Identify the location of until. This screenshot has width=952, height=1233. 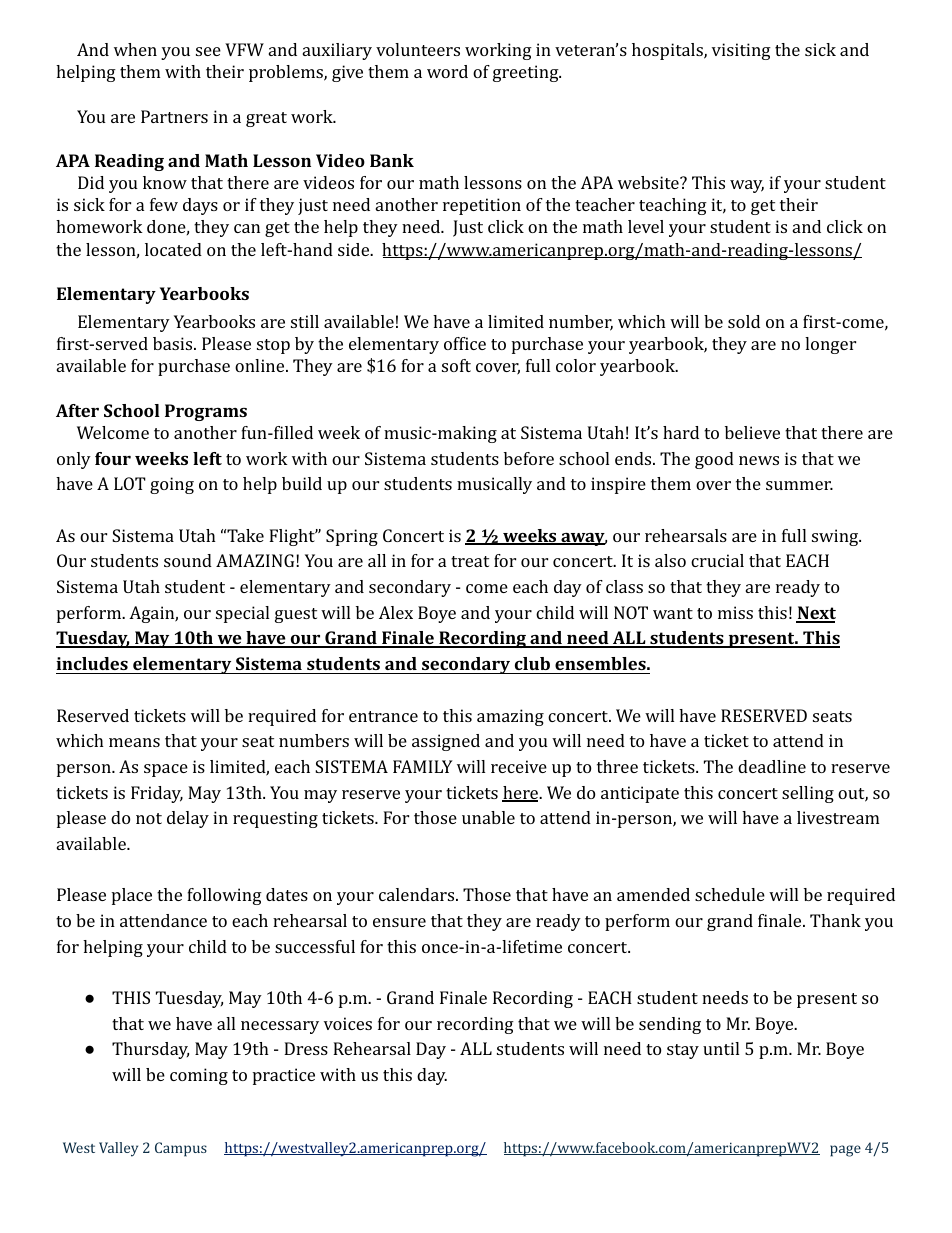
(721, 1048).
